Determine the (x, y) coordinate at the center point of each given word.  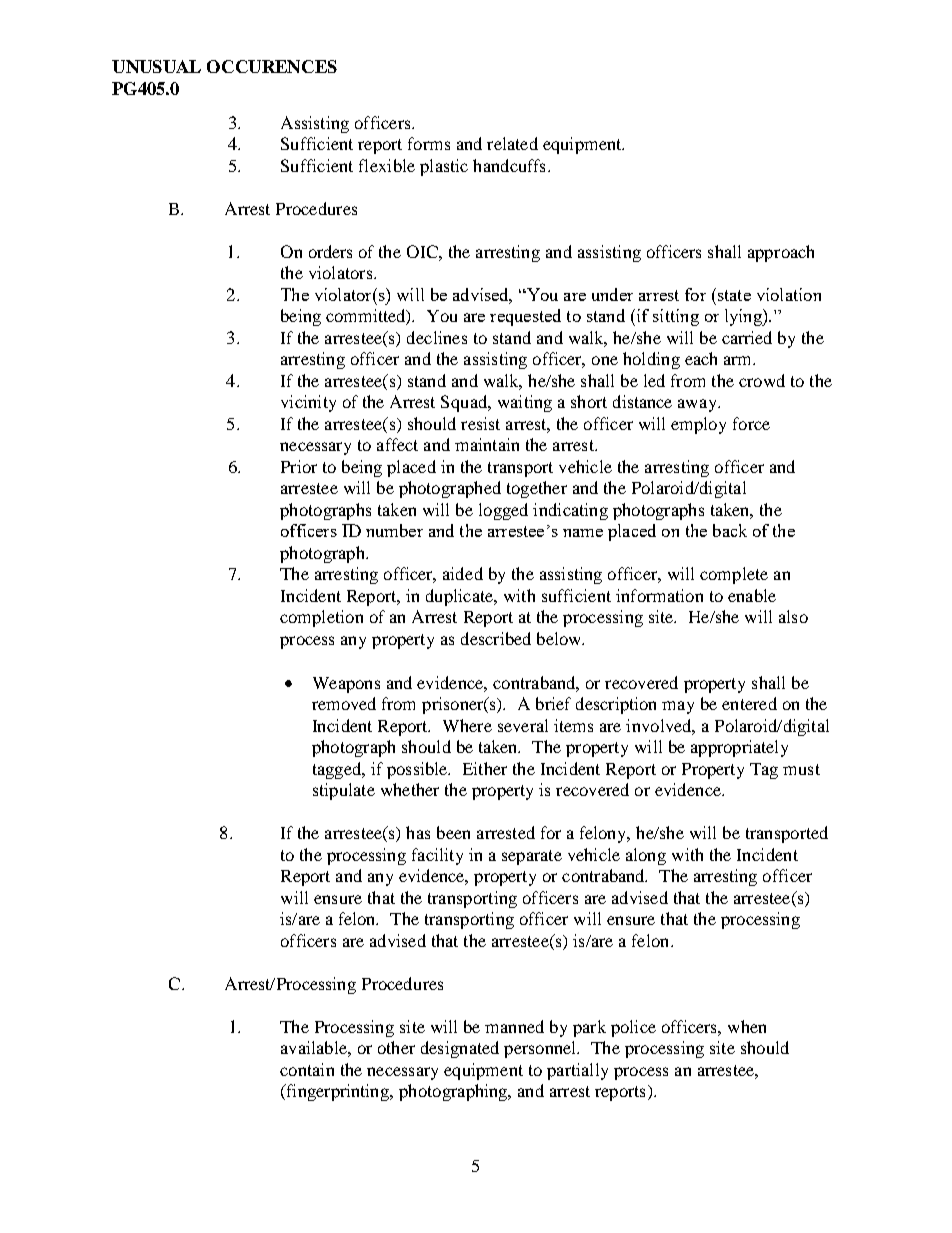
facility (437, 856)
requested (525, 317)
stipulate (344, 791)
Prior (299, 466)
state (733, 294)
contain (307, 1069)
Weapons (346, 685)
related (512, 143)
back (730, 530)
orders (330, 251)
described (496, 638)
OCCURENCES (272, 66)
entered (749, 703)
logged (503, 511)
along (646, 856)
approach (781, 253)
